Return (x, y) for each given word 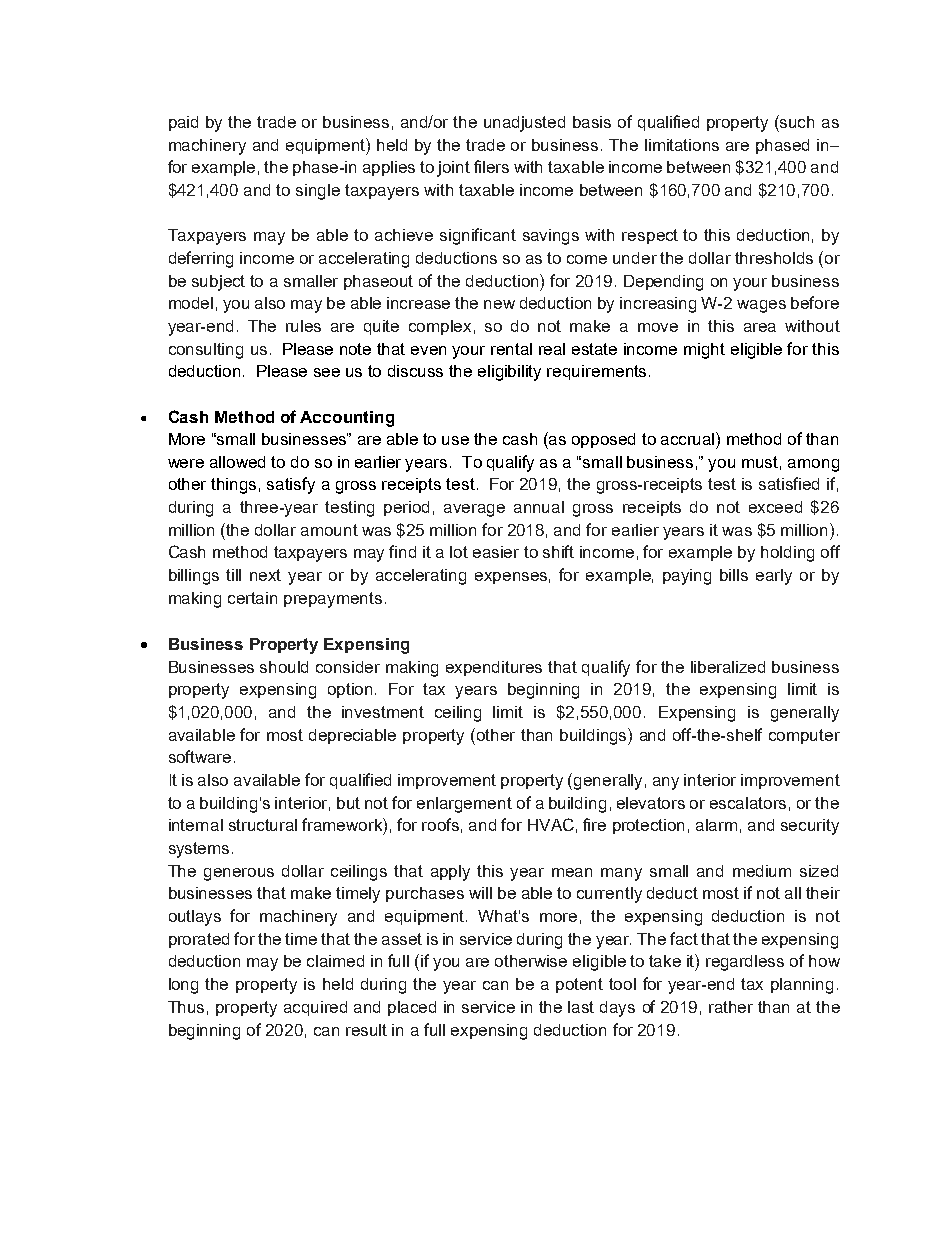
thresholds (774, 258)
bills (734, 575)
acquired (315, 1008)
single (318, 192)
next (265, 575)
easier (496, 552)
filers (491, 166)
